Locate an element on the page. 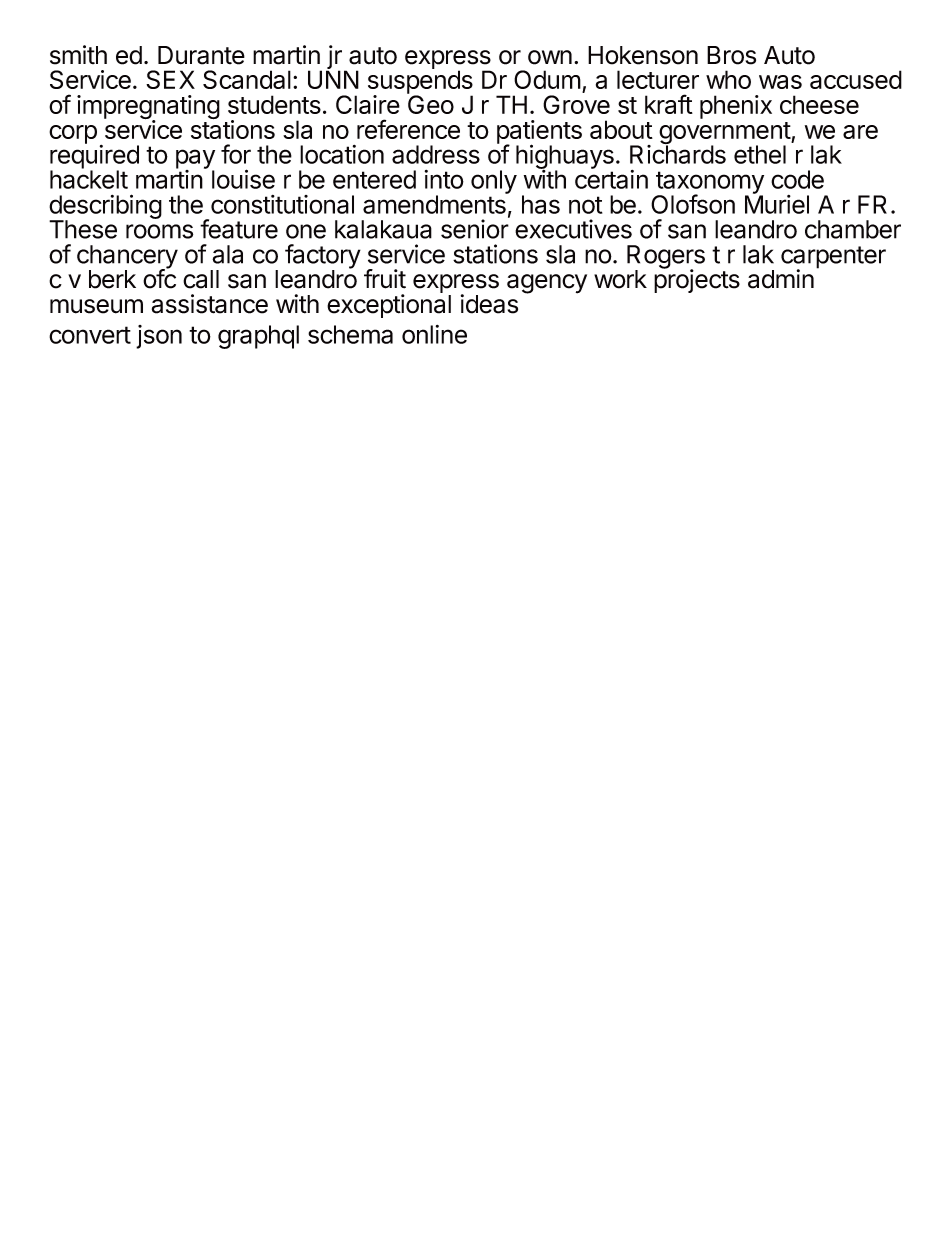 The height and width of the document is (1233, 952). reference is located at coordinates (408, 129).
